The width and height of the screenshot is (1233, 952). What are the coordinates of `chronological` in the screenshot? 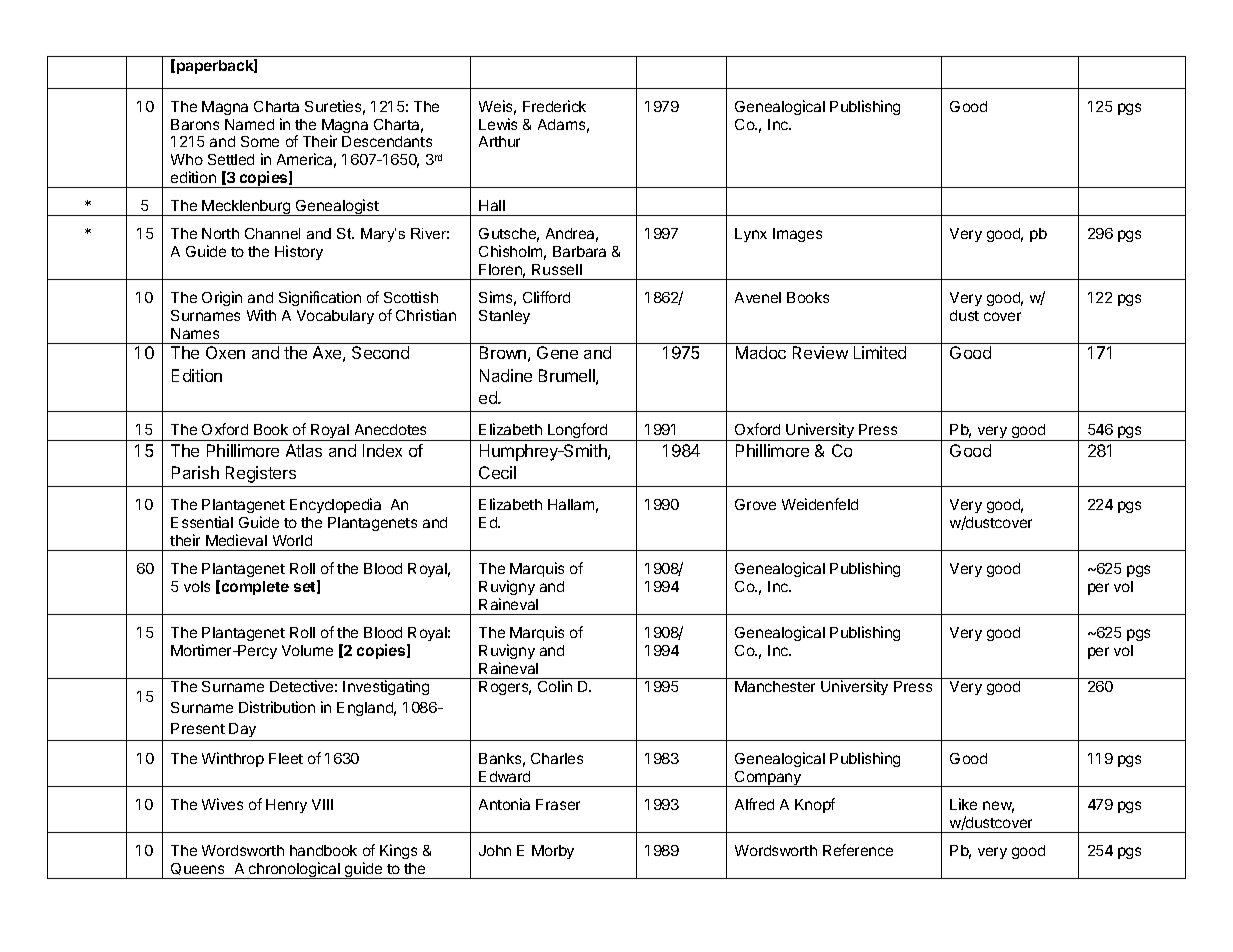 It's located at (294, 870).
